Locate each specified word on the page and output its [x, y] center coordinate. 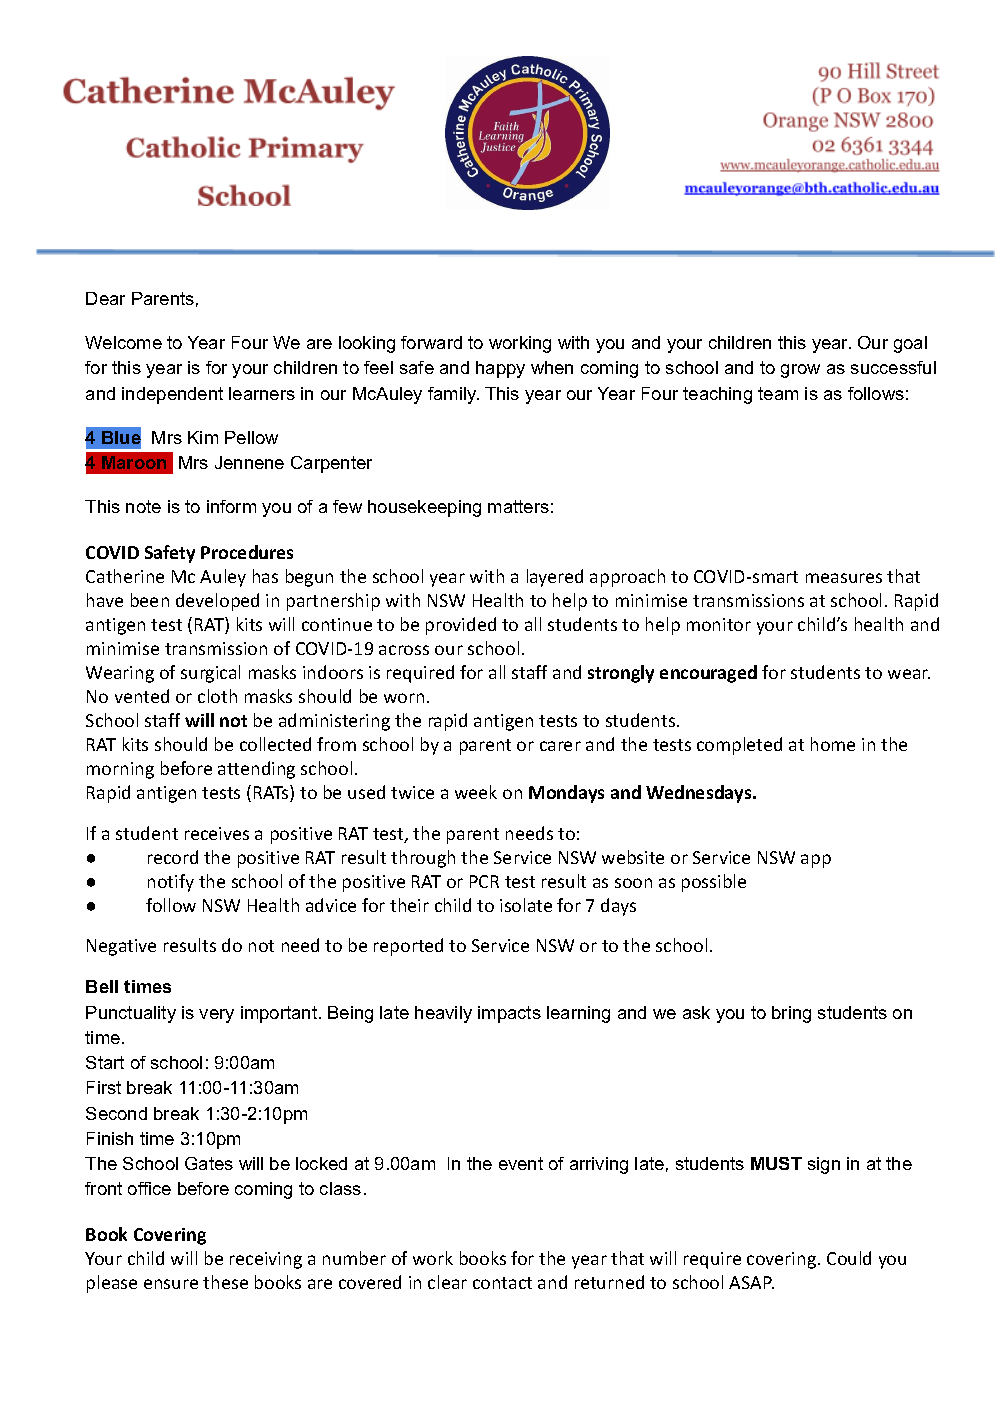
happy [500, 369]
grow [800, 371]
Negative [121, 947]
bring [791, 1014]
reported [408, 947]
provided [461, 626]
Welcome [123, 342]
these [225, 1282]
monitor [719, 624]
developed [217, 602]
